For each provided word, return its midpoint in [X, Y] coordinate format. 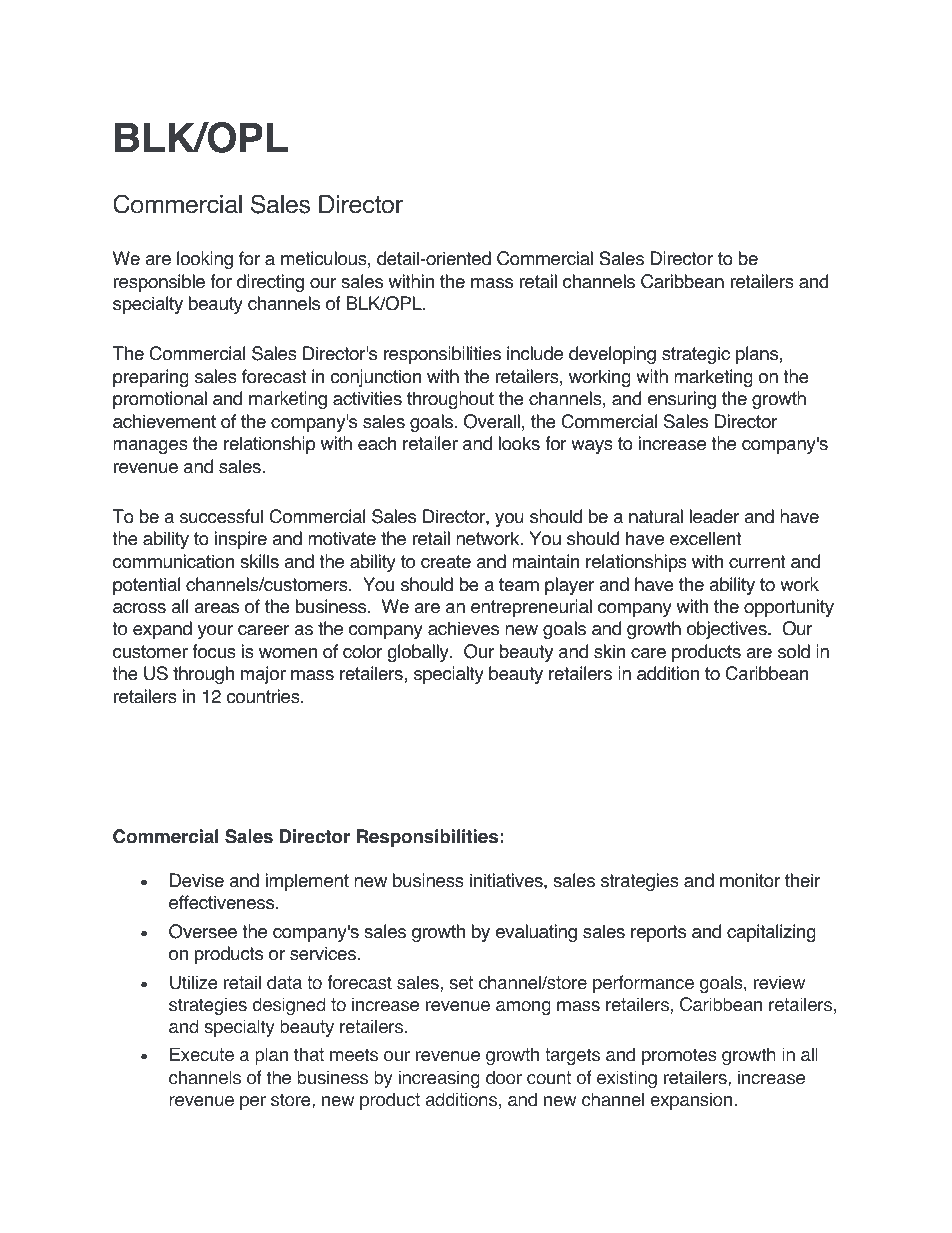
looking [205, 260]
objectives [728, 630]
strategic [696, 355]
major [263, 675]
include [535, 353]
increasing [439, 1079]
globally [419, 653]
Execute [202, 1054]
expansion [692, 1101]
